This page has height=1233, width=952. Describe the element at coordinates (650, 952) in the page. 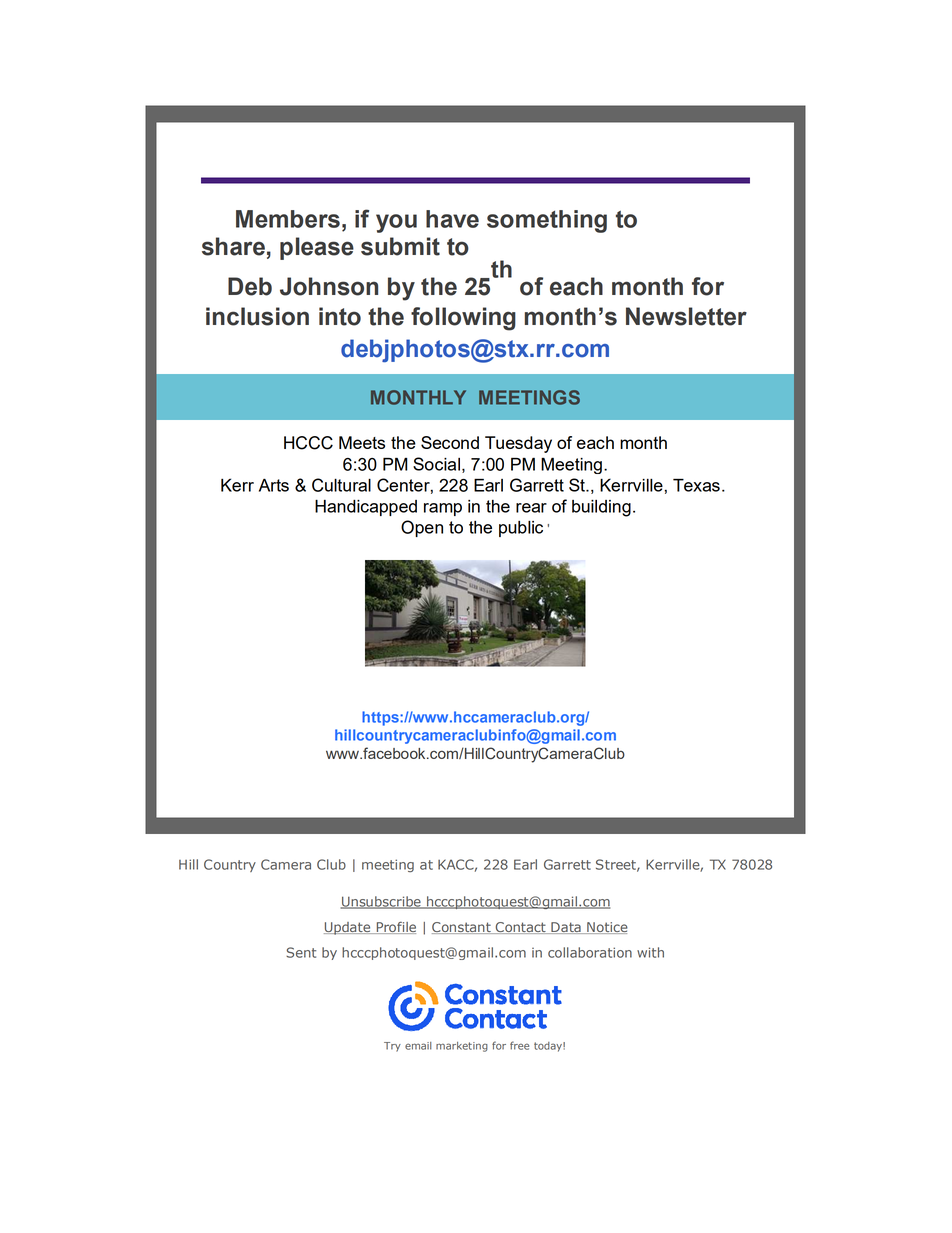

I see `with` at that location.
